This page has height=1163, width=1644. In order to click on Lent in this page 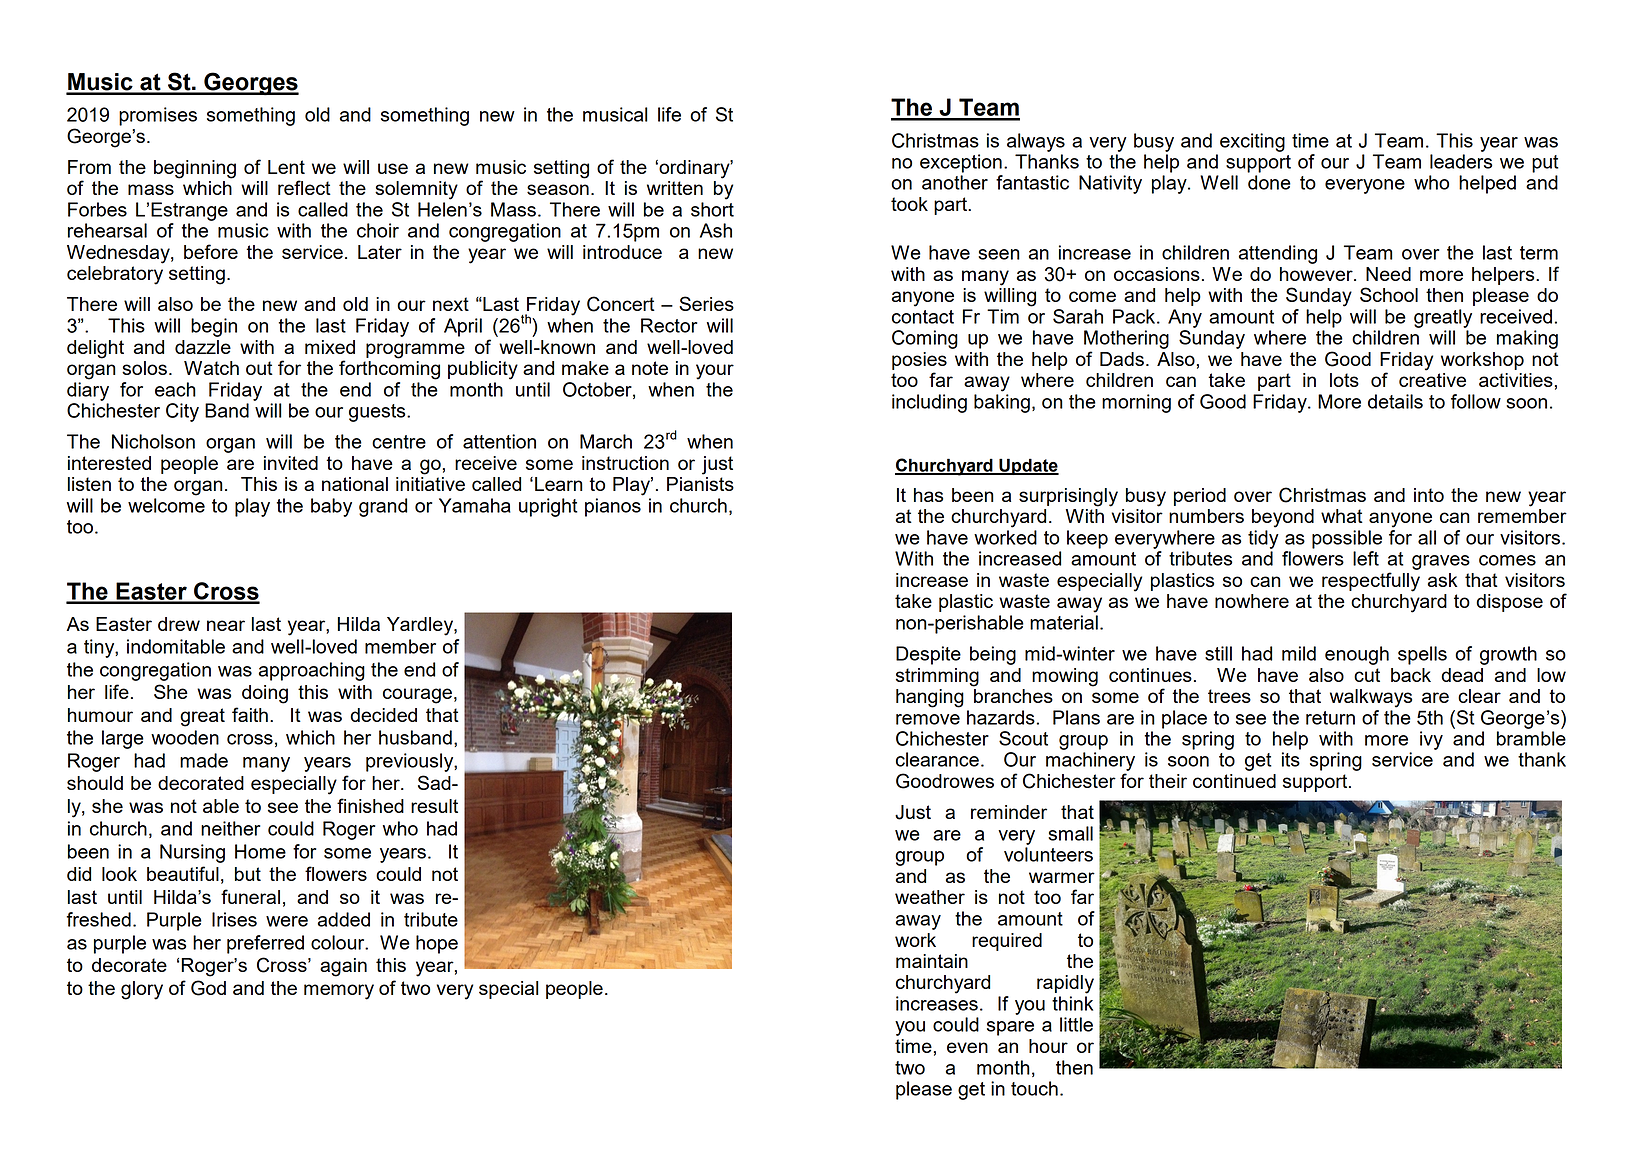, I will do `click(286, 167)`.
